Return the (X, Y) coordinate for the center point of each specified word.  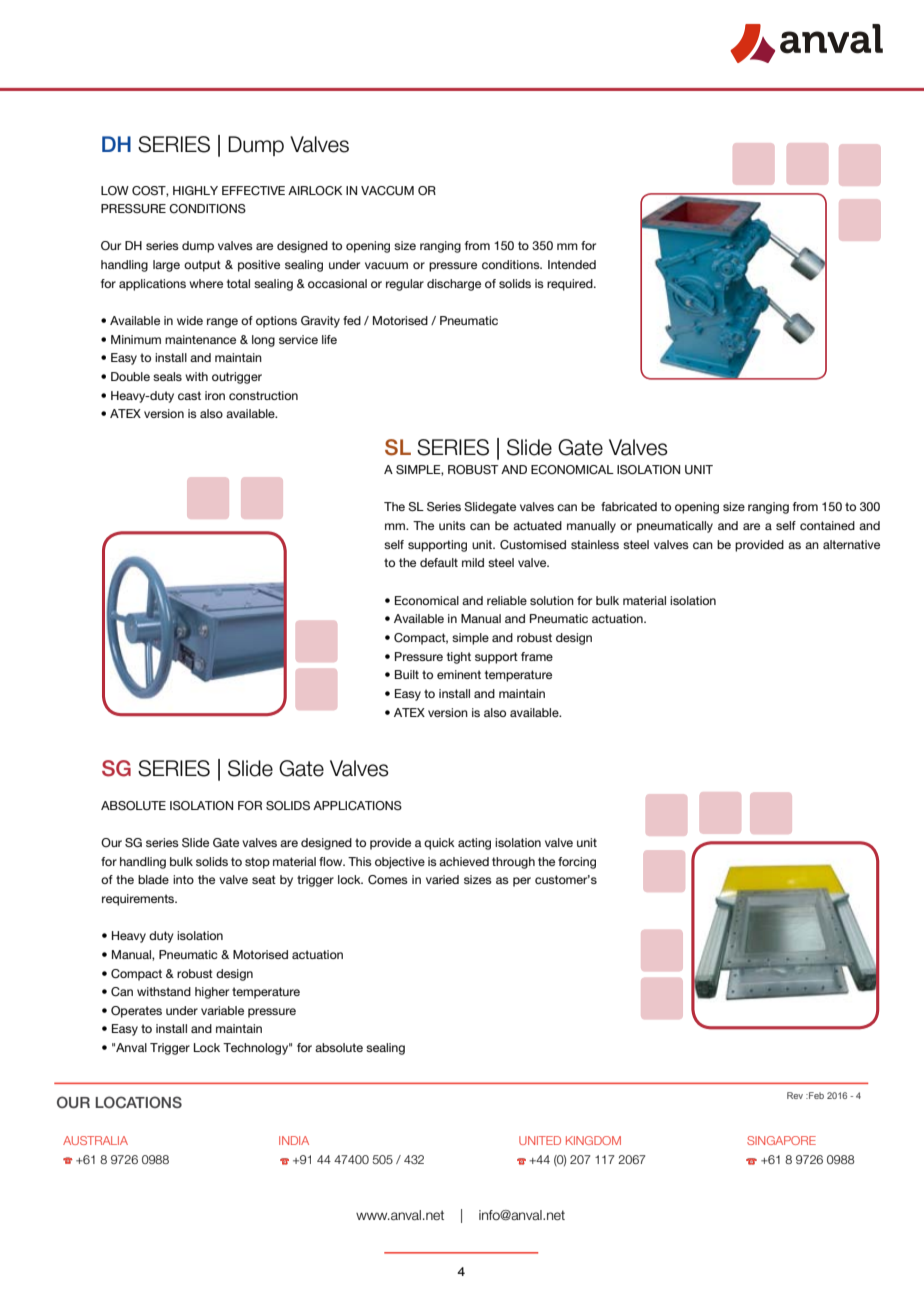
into (183, 879)
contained (827, 525)
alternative (851, 544)
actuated (537, 525)
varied (442, 879)
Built (407, 674)
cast (189, 395)
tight (459, 658)
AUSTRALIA (95, 1140)
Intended (572, 264)
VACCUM (387, 191)
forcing (577, 863)
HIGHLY (195, 190)
